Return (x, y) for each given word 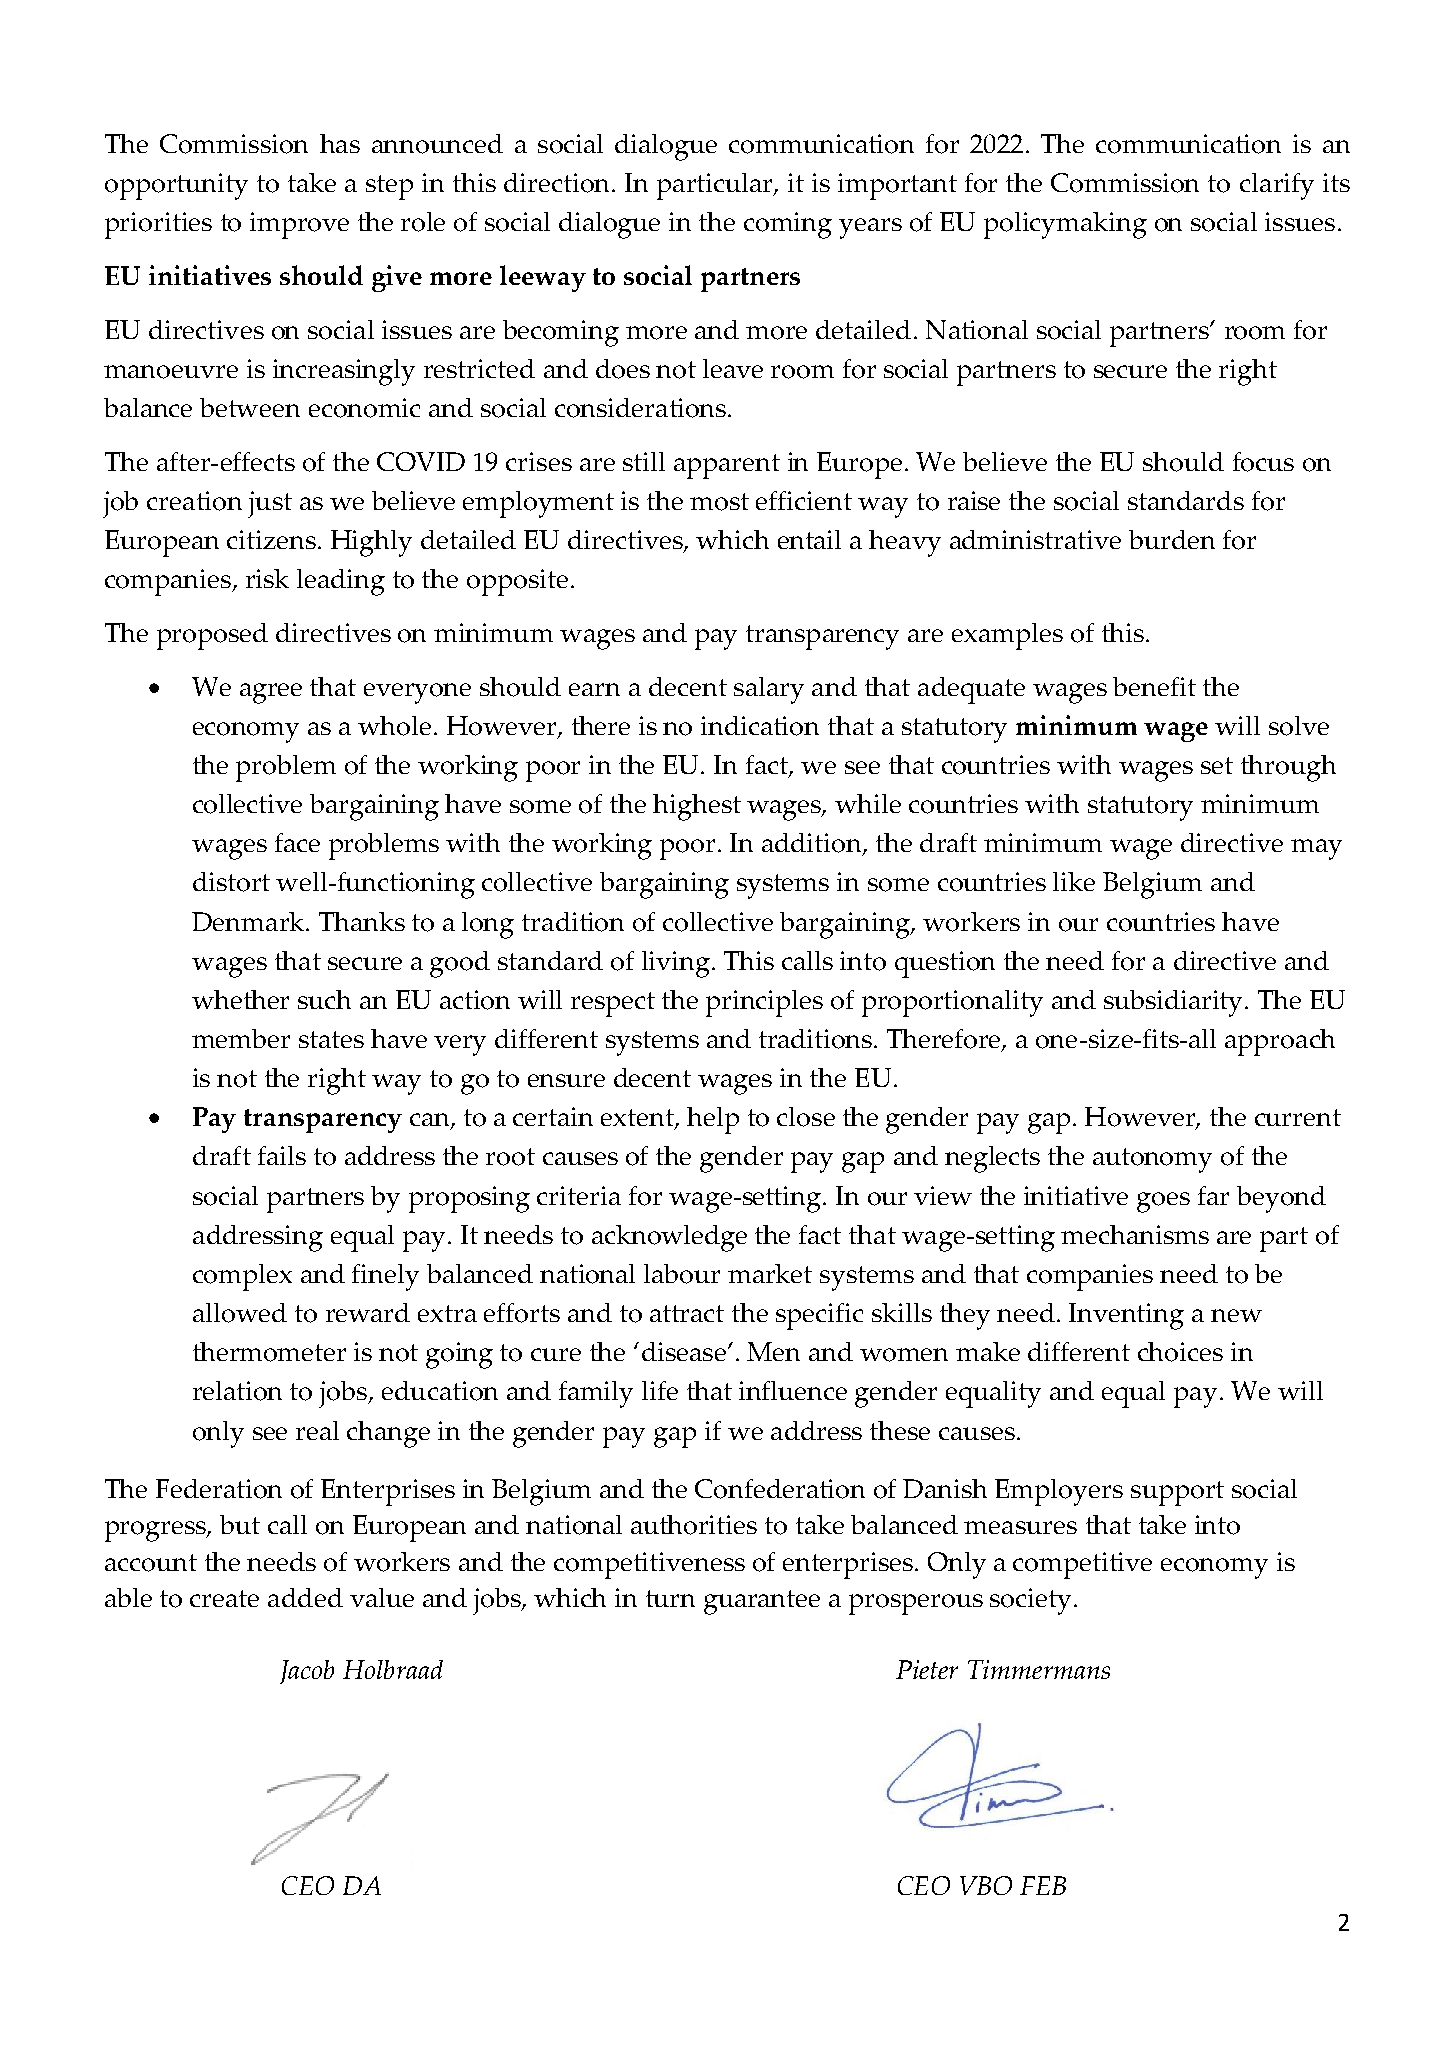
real (317, 1430)
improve (299, 225)
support (1177, 1493)
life (660, 1390)
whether (240, 999)
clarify (1277, 186)
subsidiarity (1175, 1003)
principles (764, 1003)
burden (1172, 539)
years (870, 228)
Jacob (307, 1672)
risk (267, 578)
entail (809, 539)
